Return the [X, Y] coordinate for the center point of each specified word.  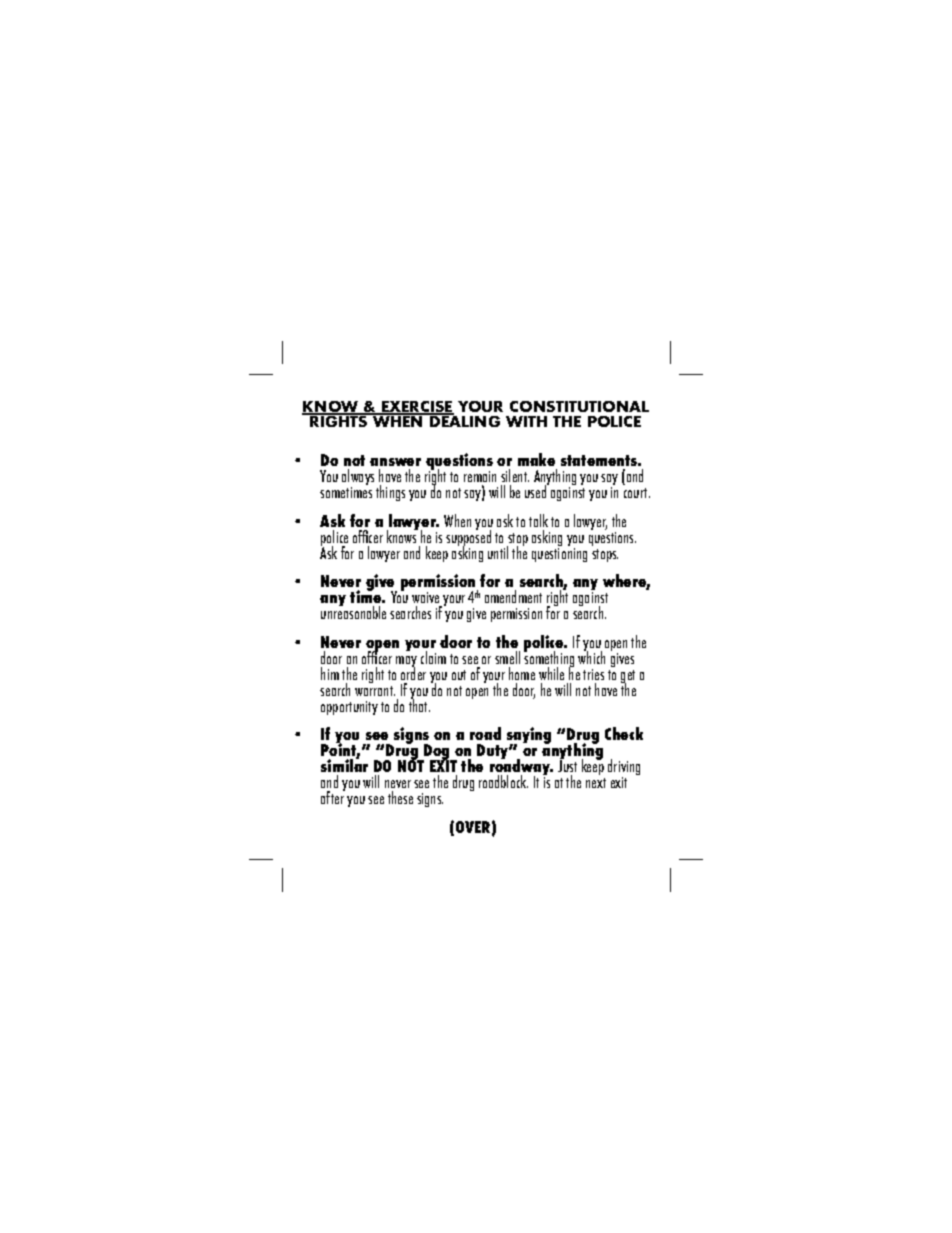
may [406, 663]
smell [507, 657]
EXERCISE [417, 408]
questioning [559, 555]
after [333, 796]
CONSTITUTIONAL [579, 406]
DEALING [464, 420]
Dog [437, 753]
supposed [468, 538]
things [390, 493]
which [591, 656]
